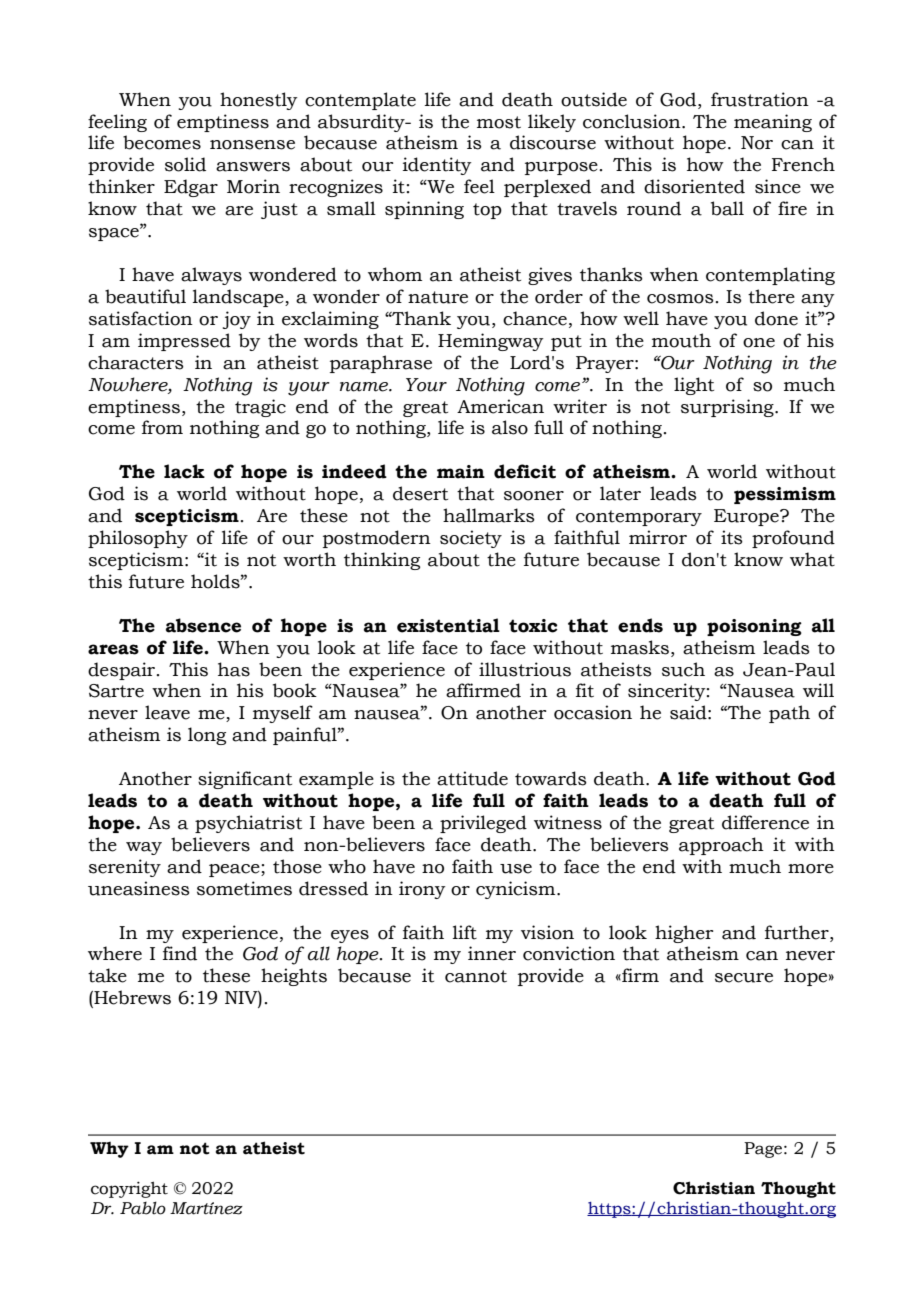 Image resolution: width=924 pixels, height=1308 pixels. What do you see at coordinates (184, 471) in the image?
I see `lack` at bounding box center [184, 471].
